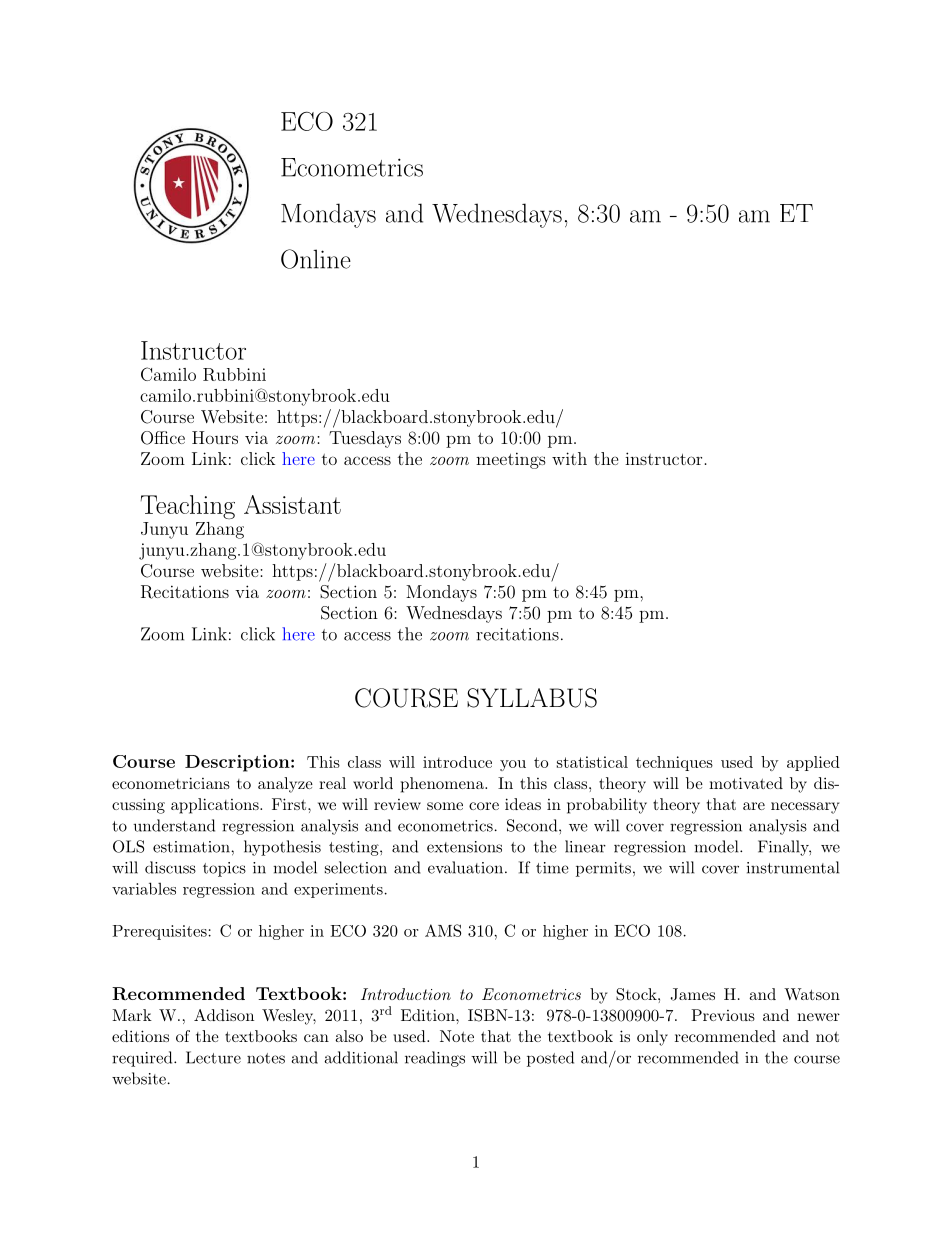  What do you see at coordinates (435, 1059) in the screenshot?
I see `readings` at bounding box center [435, 1059].
